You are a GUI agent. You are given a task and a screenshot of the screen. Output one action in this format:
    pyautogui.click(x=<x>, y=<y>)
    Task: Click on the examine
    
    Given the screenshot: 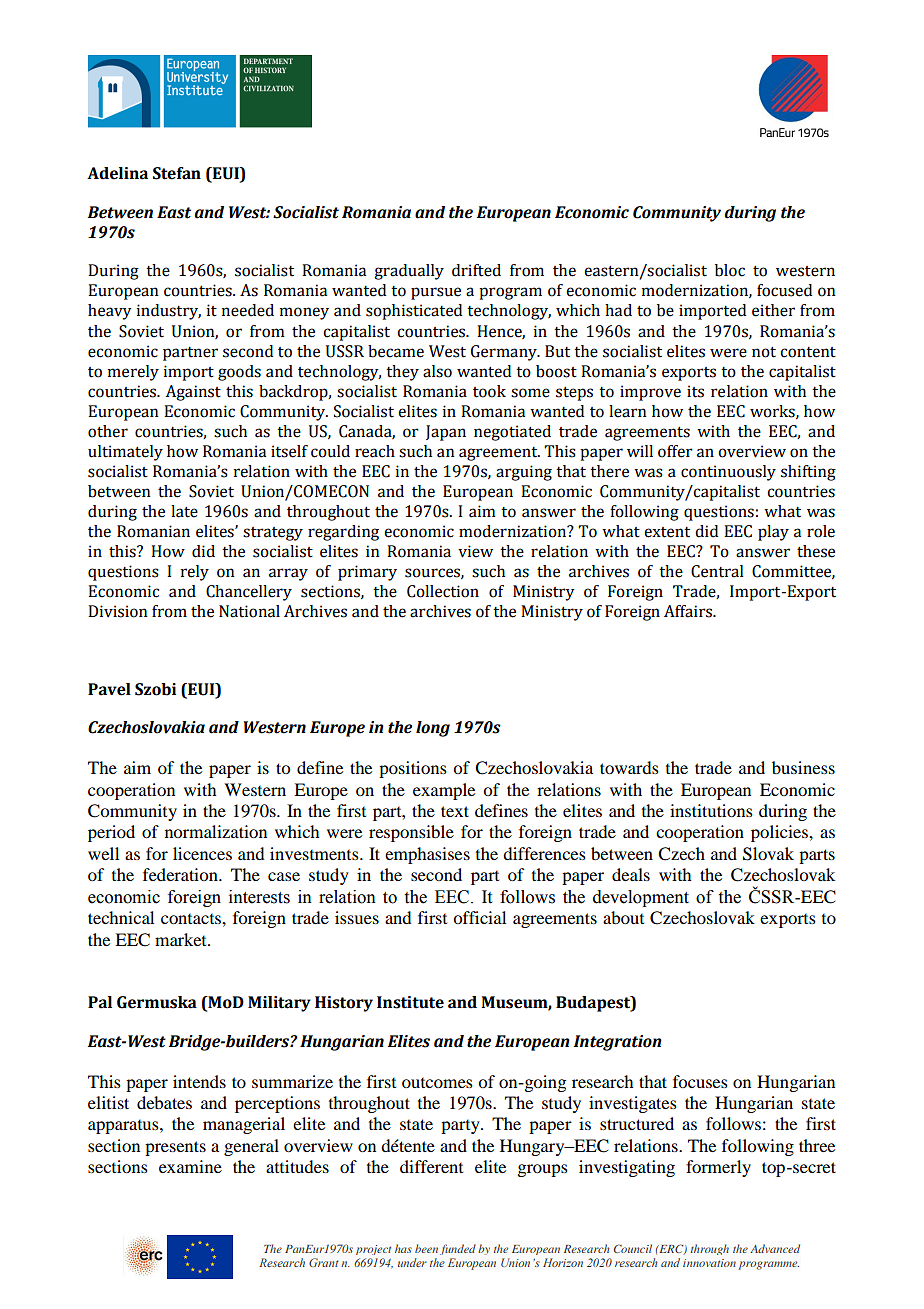 What is the action you would take?
    pyautogui.click(x=190, y=1166)
